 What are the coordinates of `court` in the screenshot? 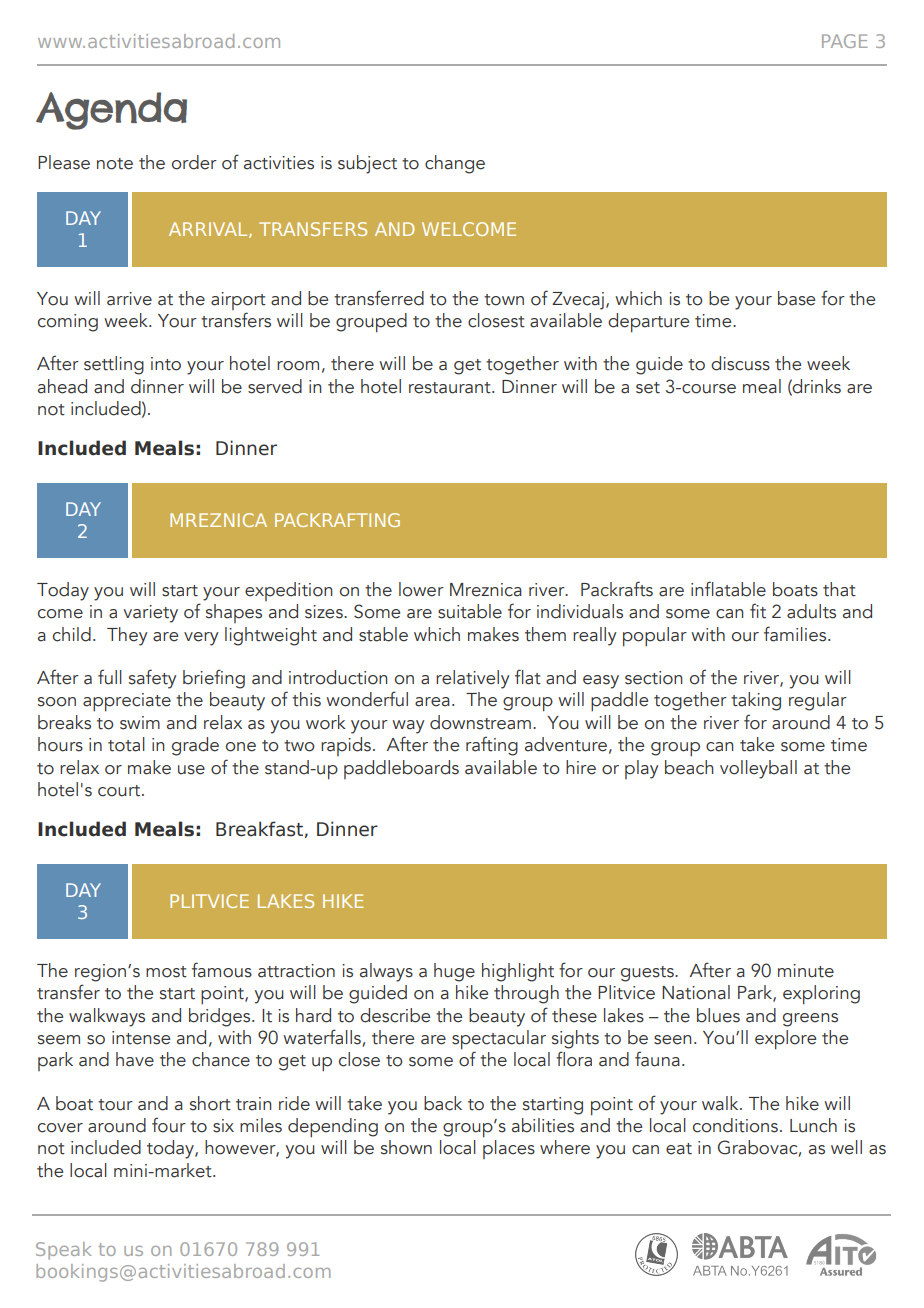 It's located at (120, 791).
